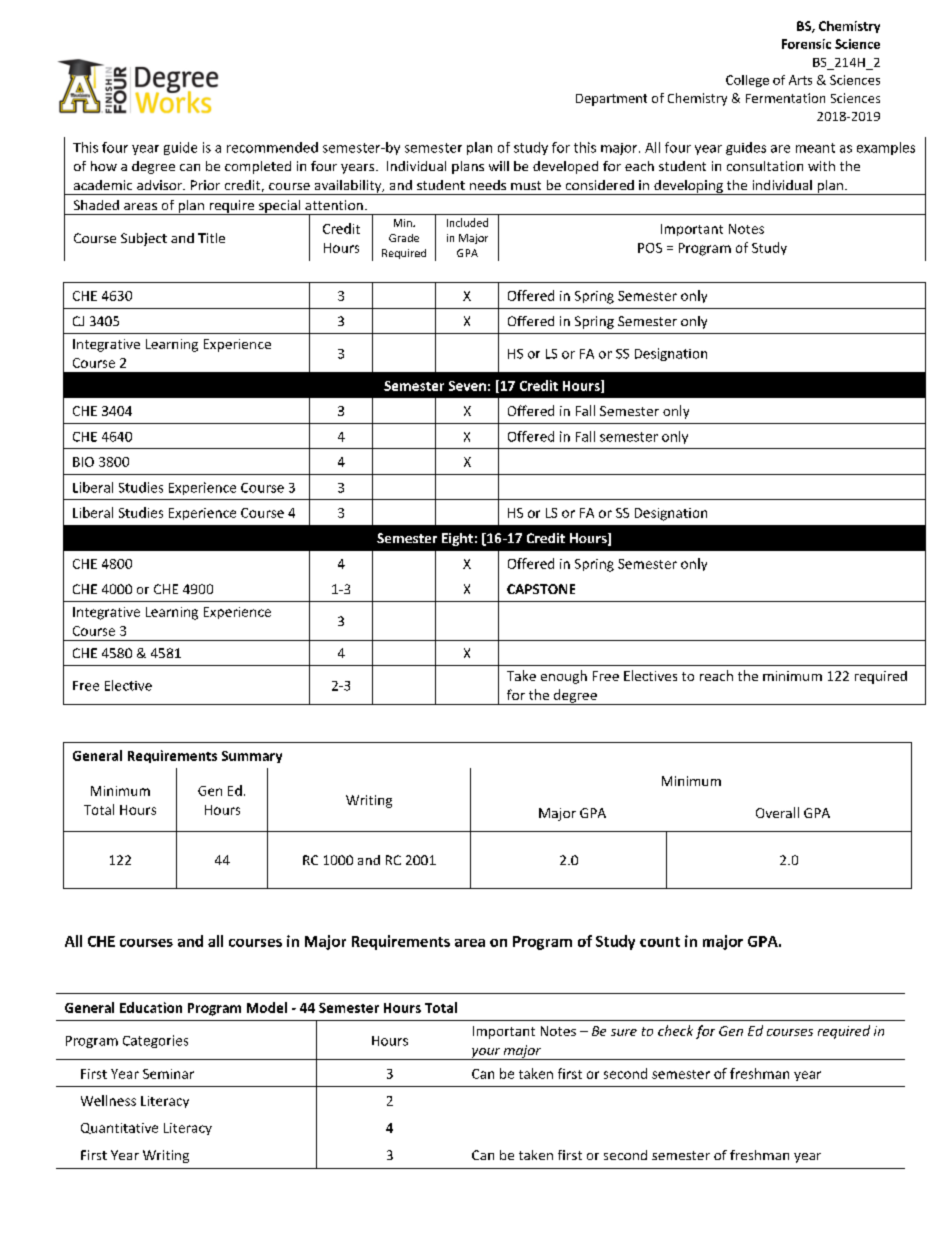 Image resolution: width=952 pixels, height=1233 pixels. Describe the element at coordinates (650, 248) in the screenshot. I see `POS` at that location.
